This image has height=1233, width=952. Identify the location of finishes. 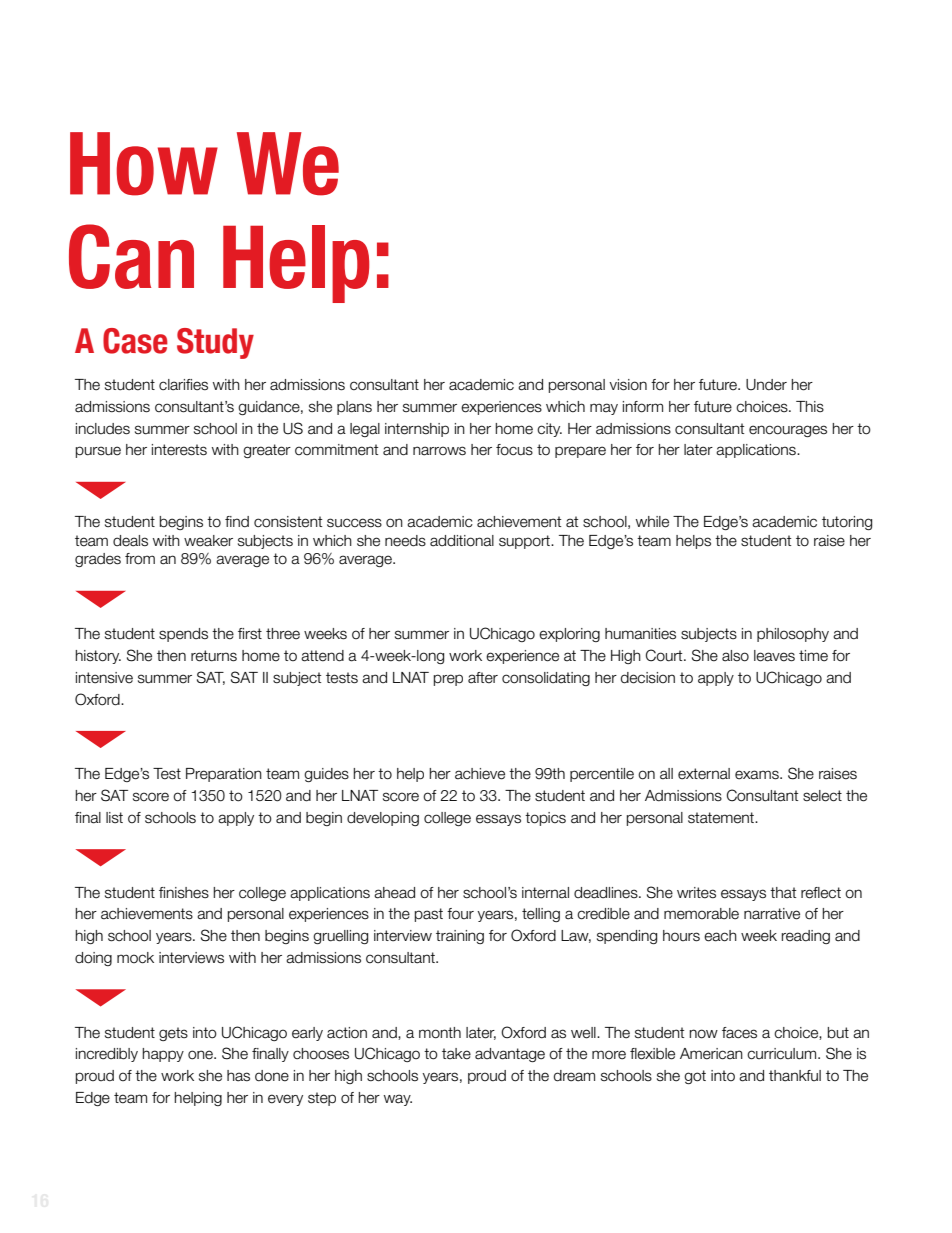
(184, 893).
